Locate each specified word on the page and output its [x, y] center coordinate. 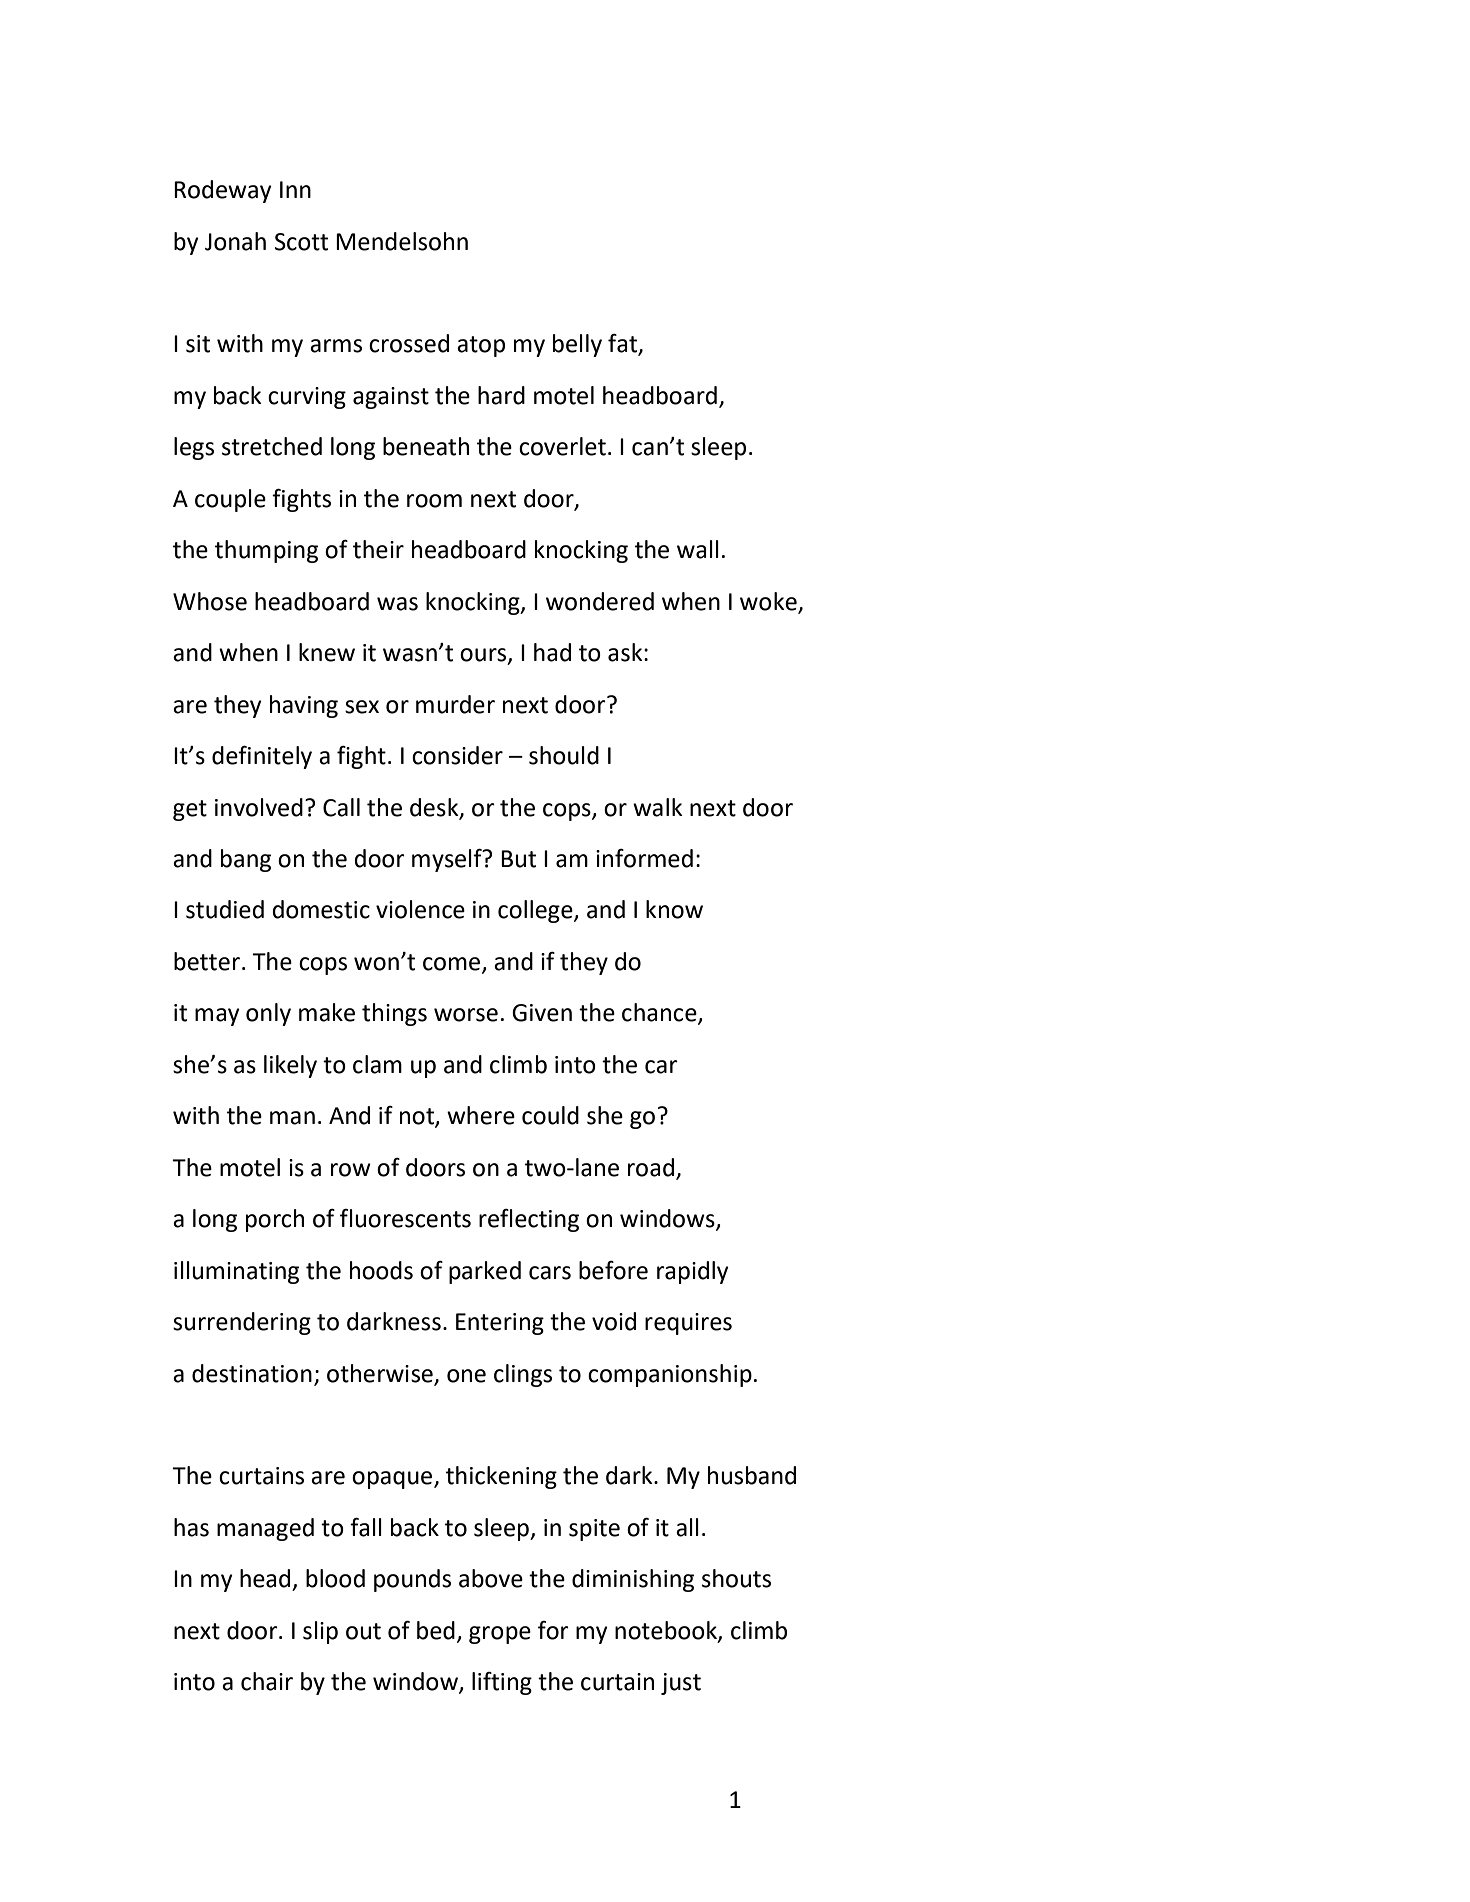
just [681, 1684]
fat [624, 344]
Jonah [235, 241]
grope [500, 1635]
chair [267, 1681]
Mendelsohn [402, 241]
